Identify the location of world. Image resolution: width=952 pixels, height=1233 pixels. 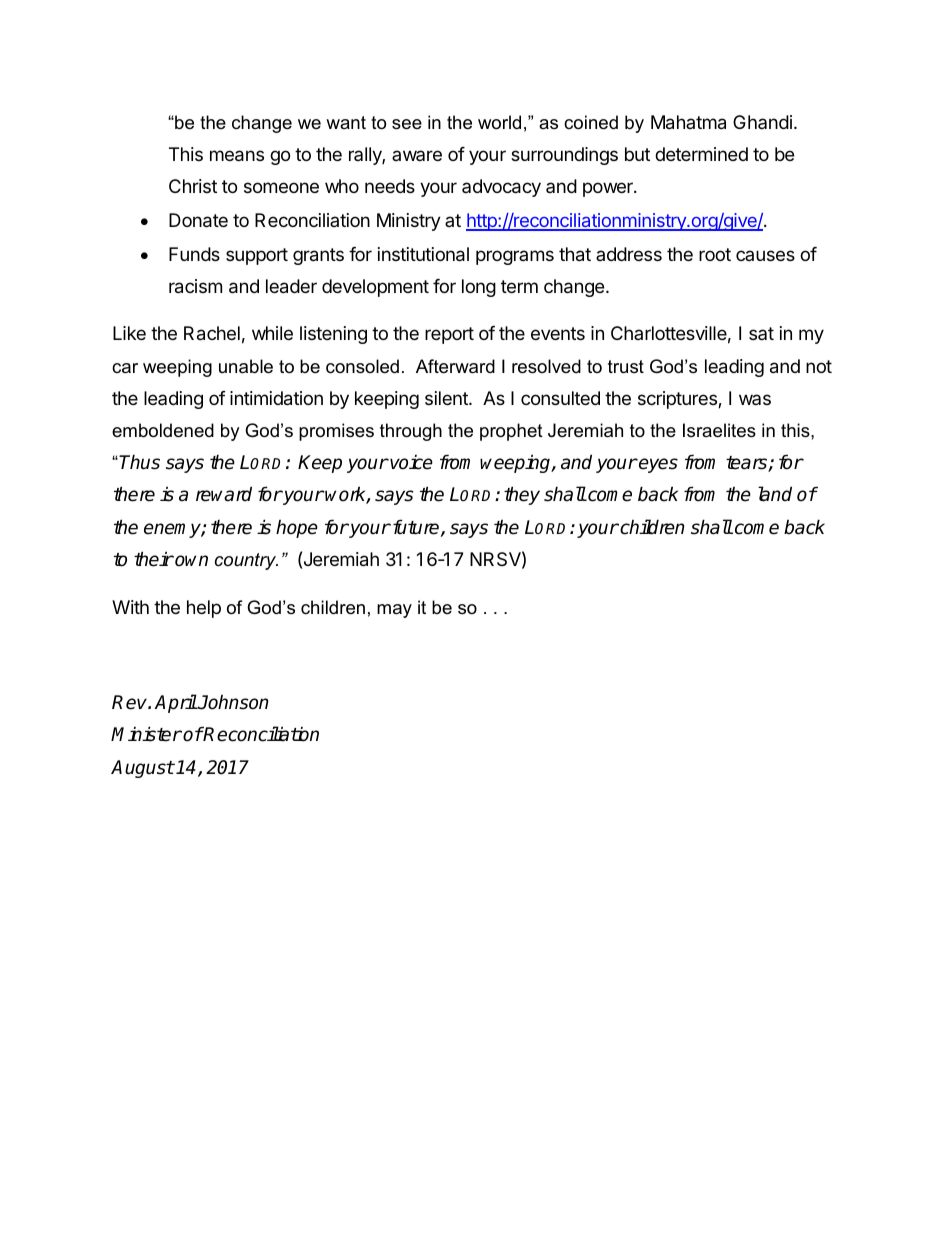
(499, 122).
